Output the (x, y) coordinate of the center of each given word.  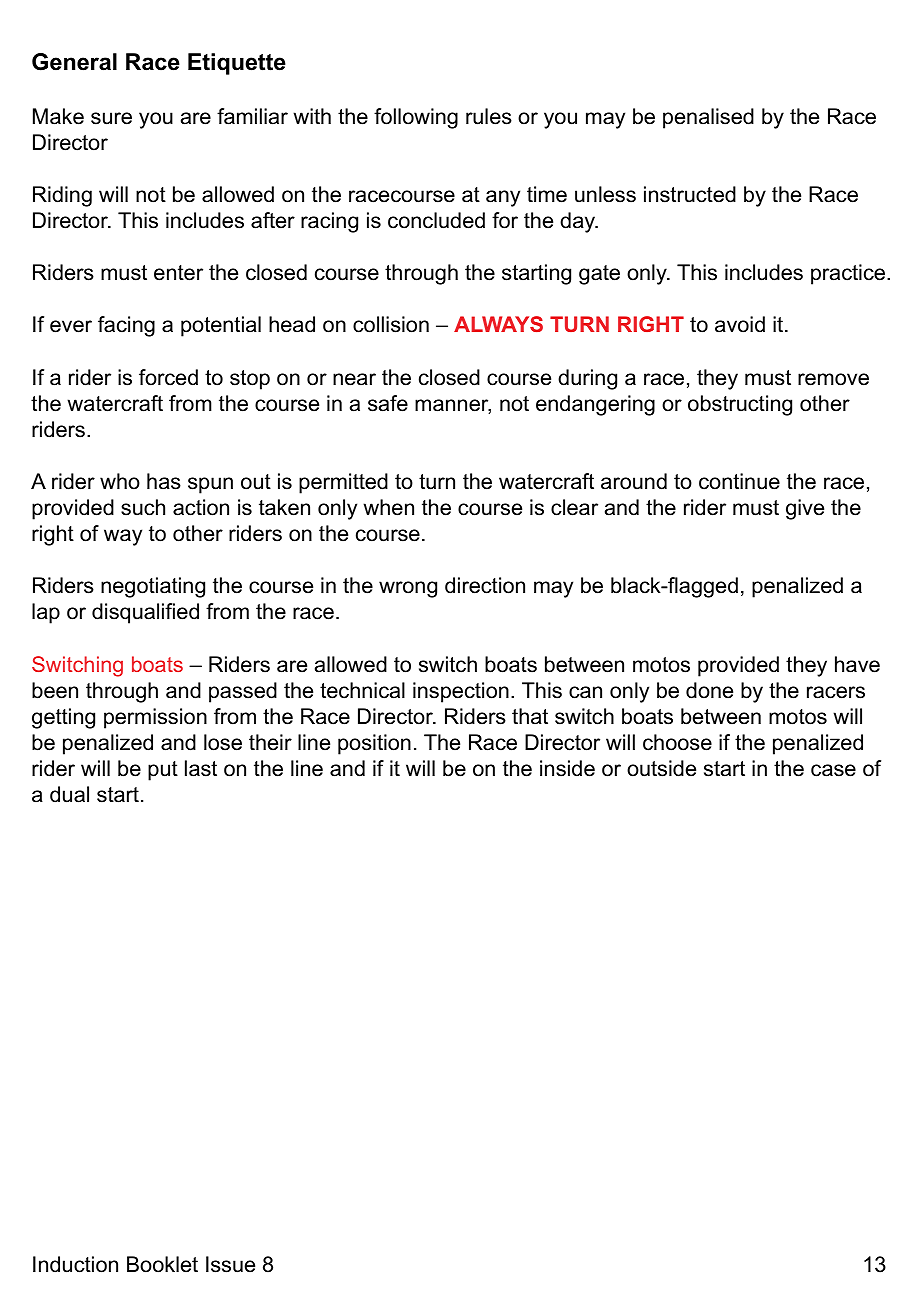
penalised (708, 118)
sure (111, 118)
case (833, 770)
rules (489, 116)
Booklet (162, 1264)
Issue (230, 1264)
